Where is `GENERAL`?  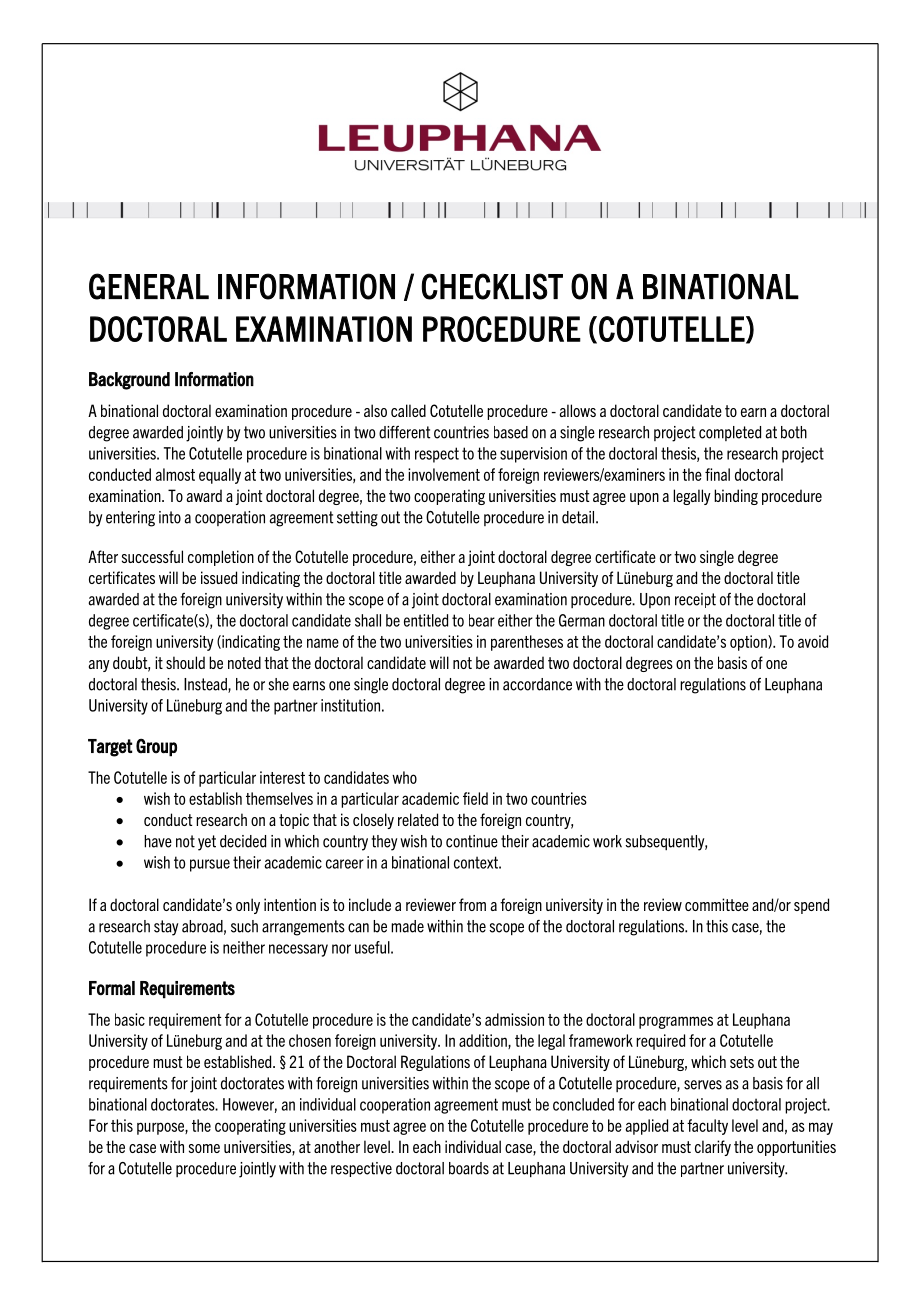 GENERAL is located at coordinates (149, 286).
